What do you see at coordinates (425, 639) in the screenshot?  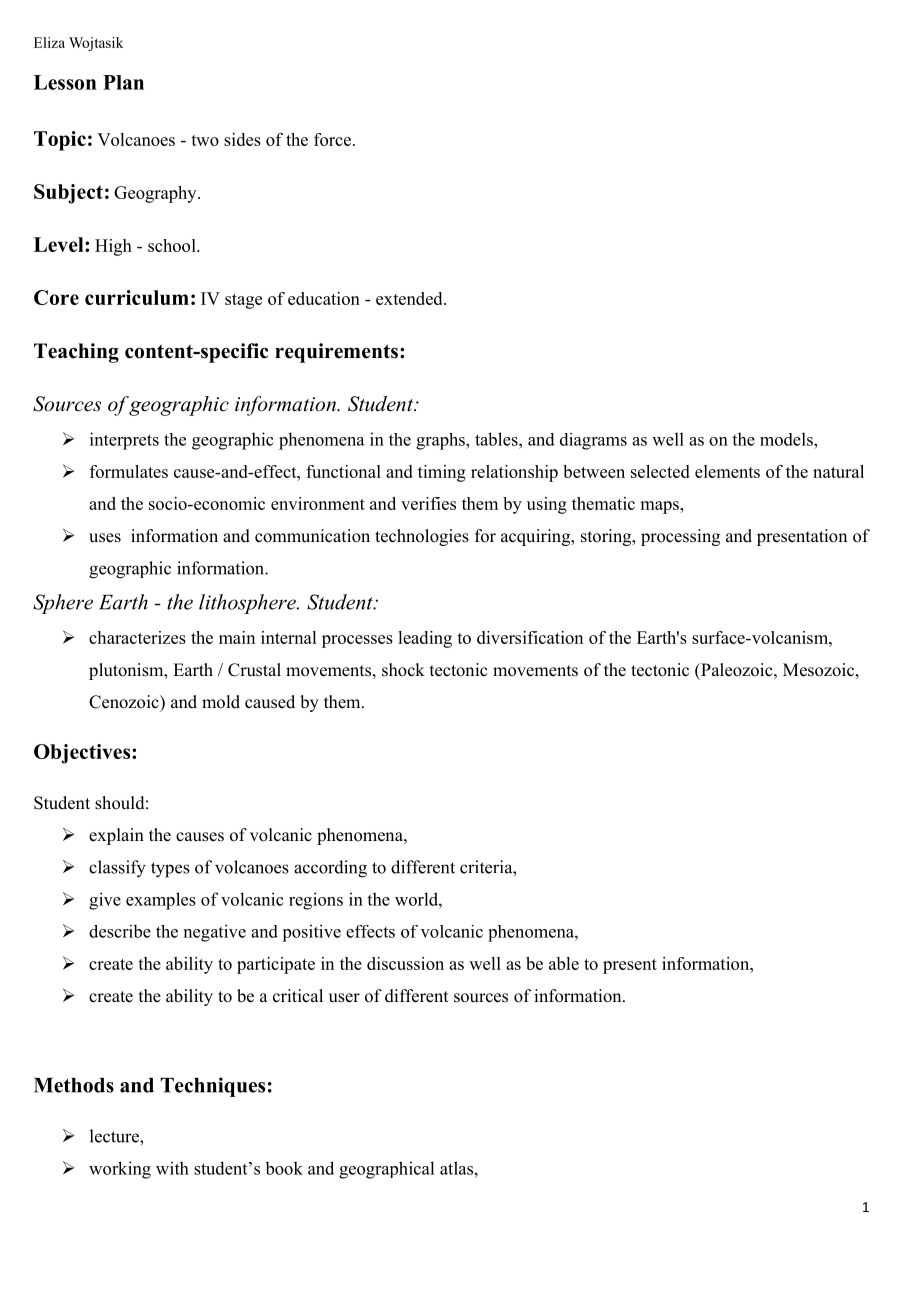 I see `leading` at bounding box center [425, 639].
